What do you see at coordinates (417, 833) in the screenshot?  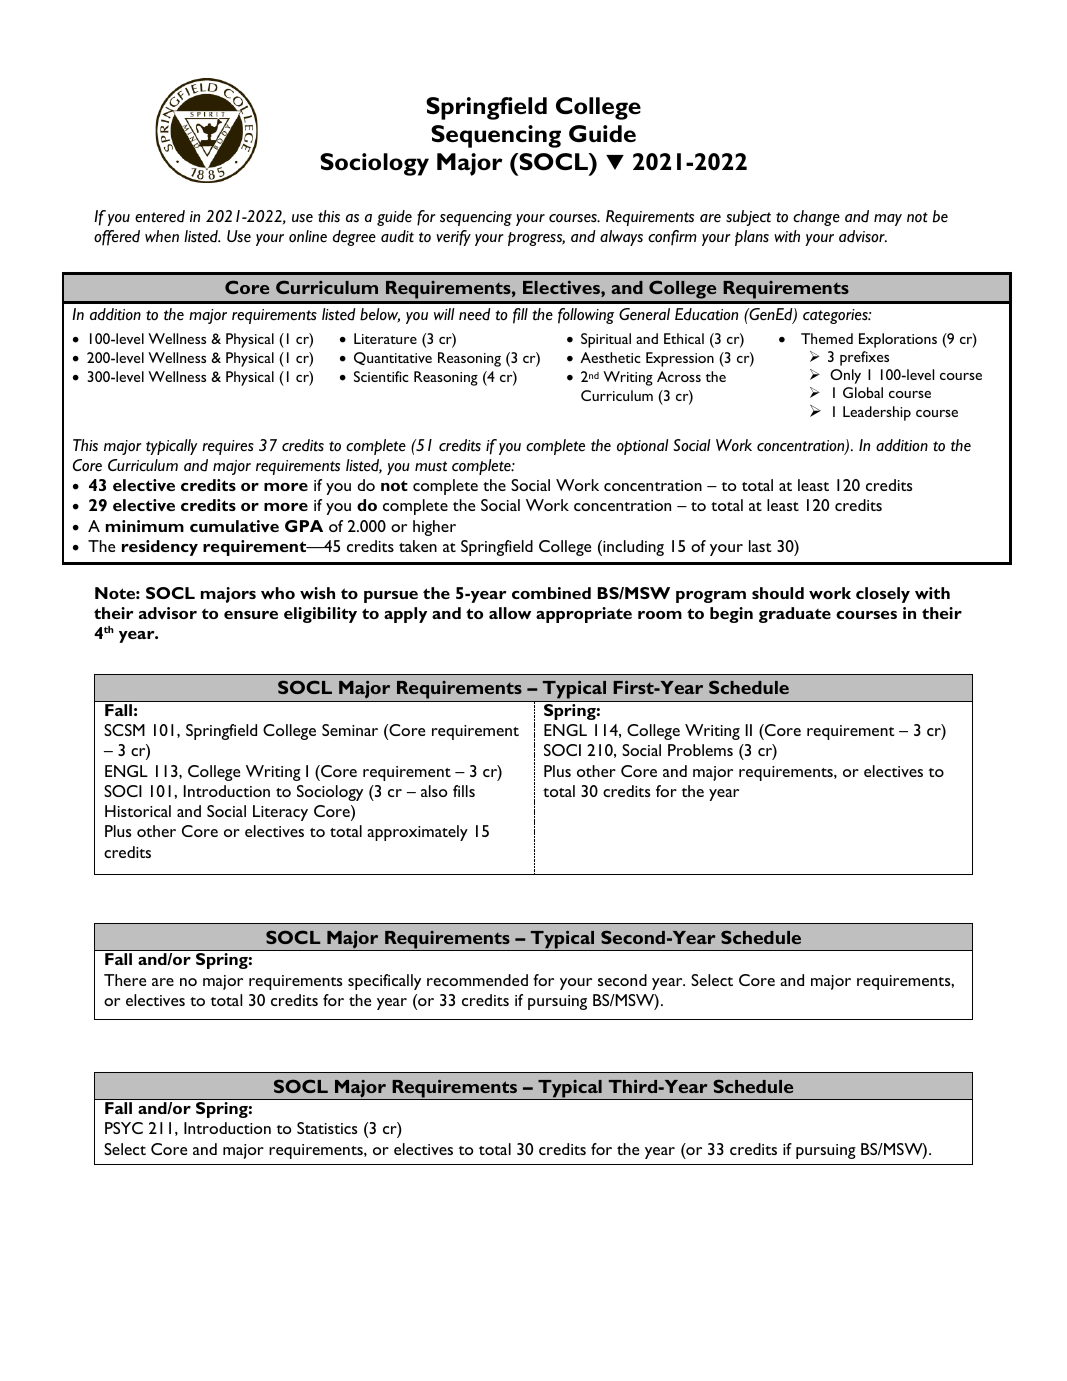 I see `approximately` at bounding box center [417, 833].
